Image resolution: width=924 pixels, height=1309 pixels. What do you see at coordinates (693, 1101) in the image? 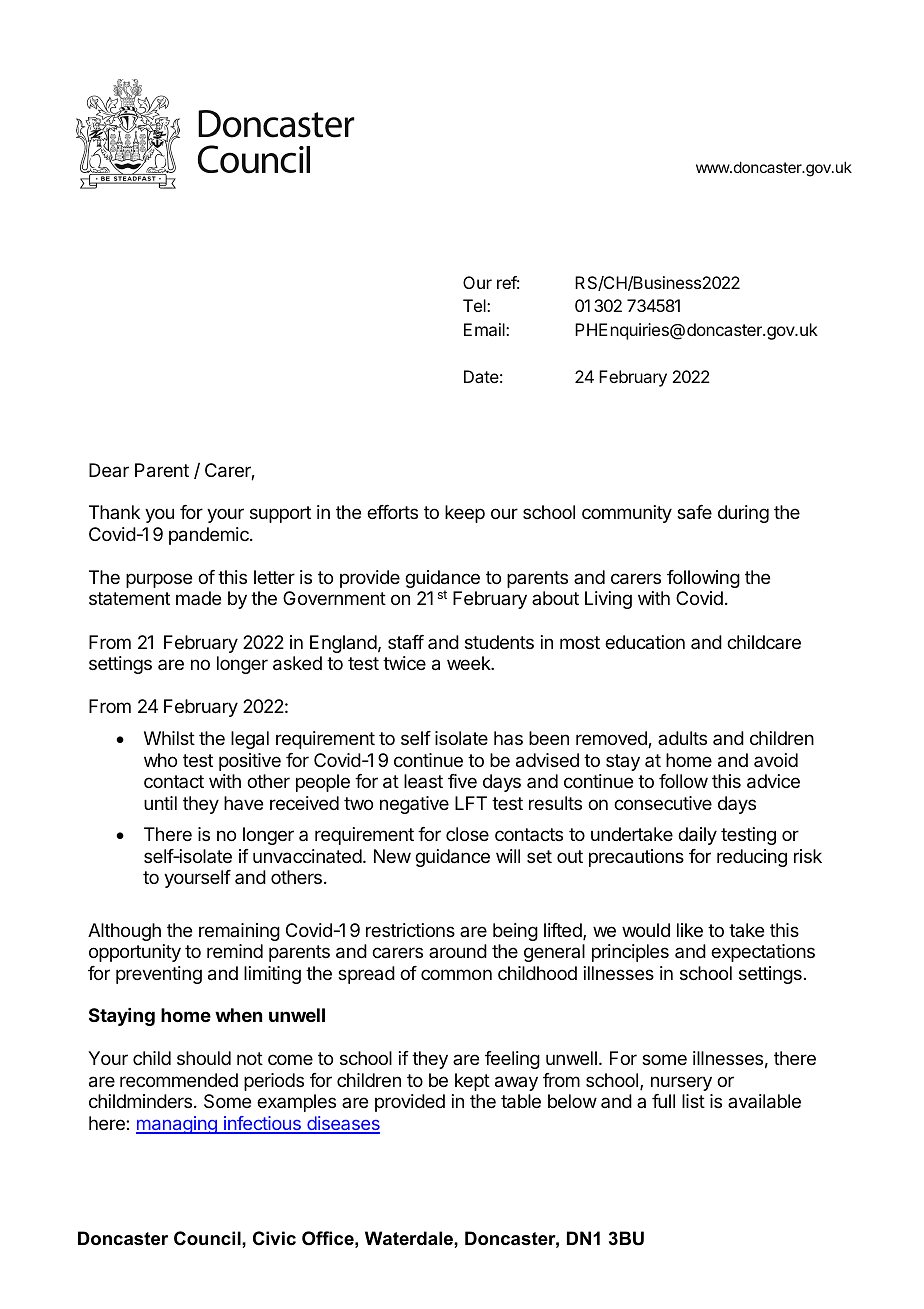
I see `list` at bounding box center [693, 1101].
